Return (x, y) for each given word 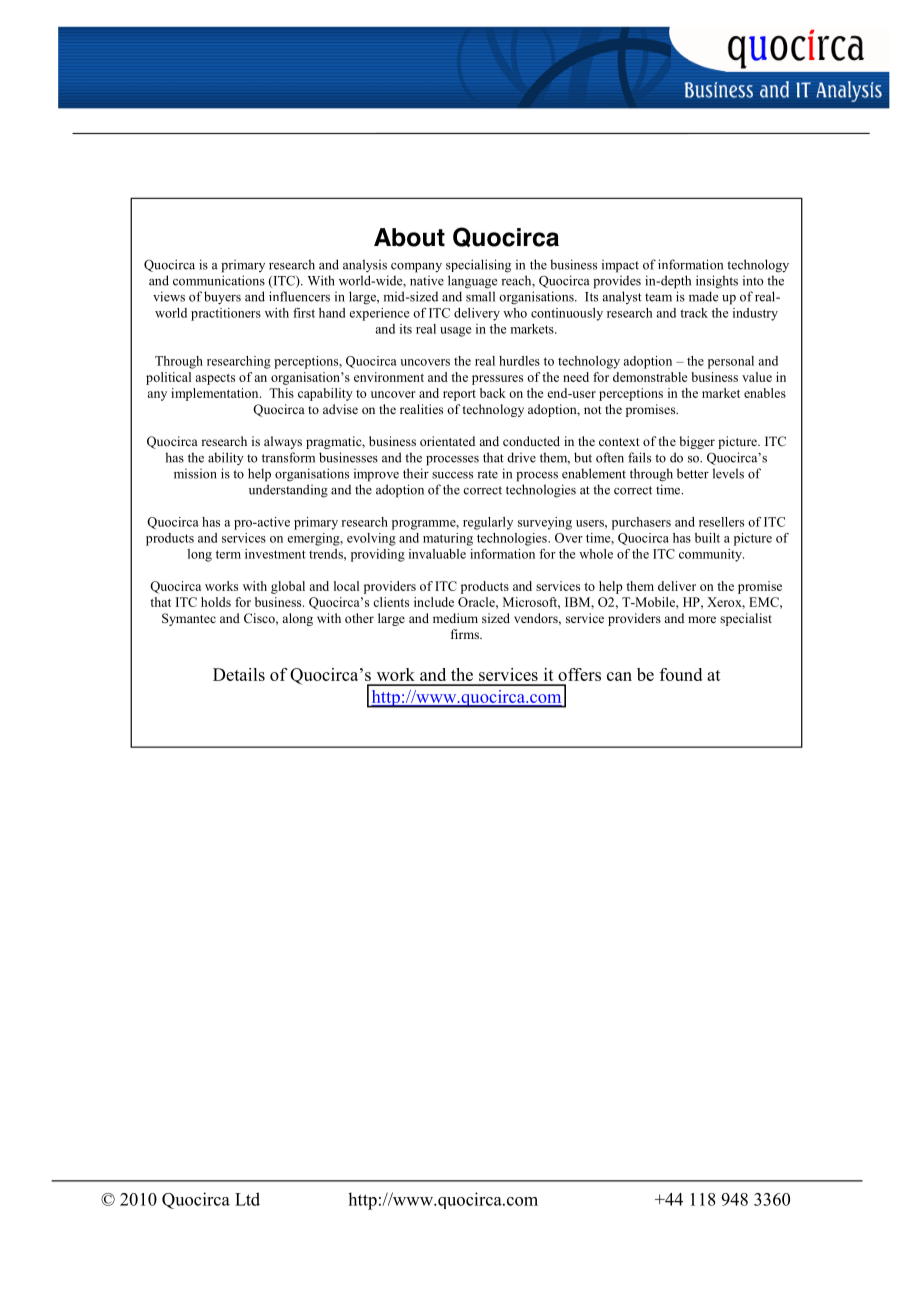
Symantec (189, 619)
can (619, 676)
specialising (478, 266)
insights (717, 282)
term (228, 554)
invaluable (437, 554)
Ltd (247, 1199)
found (681, 674)
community (711, 555)
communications (219, 280)
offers (579, 674)
